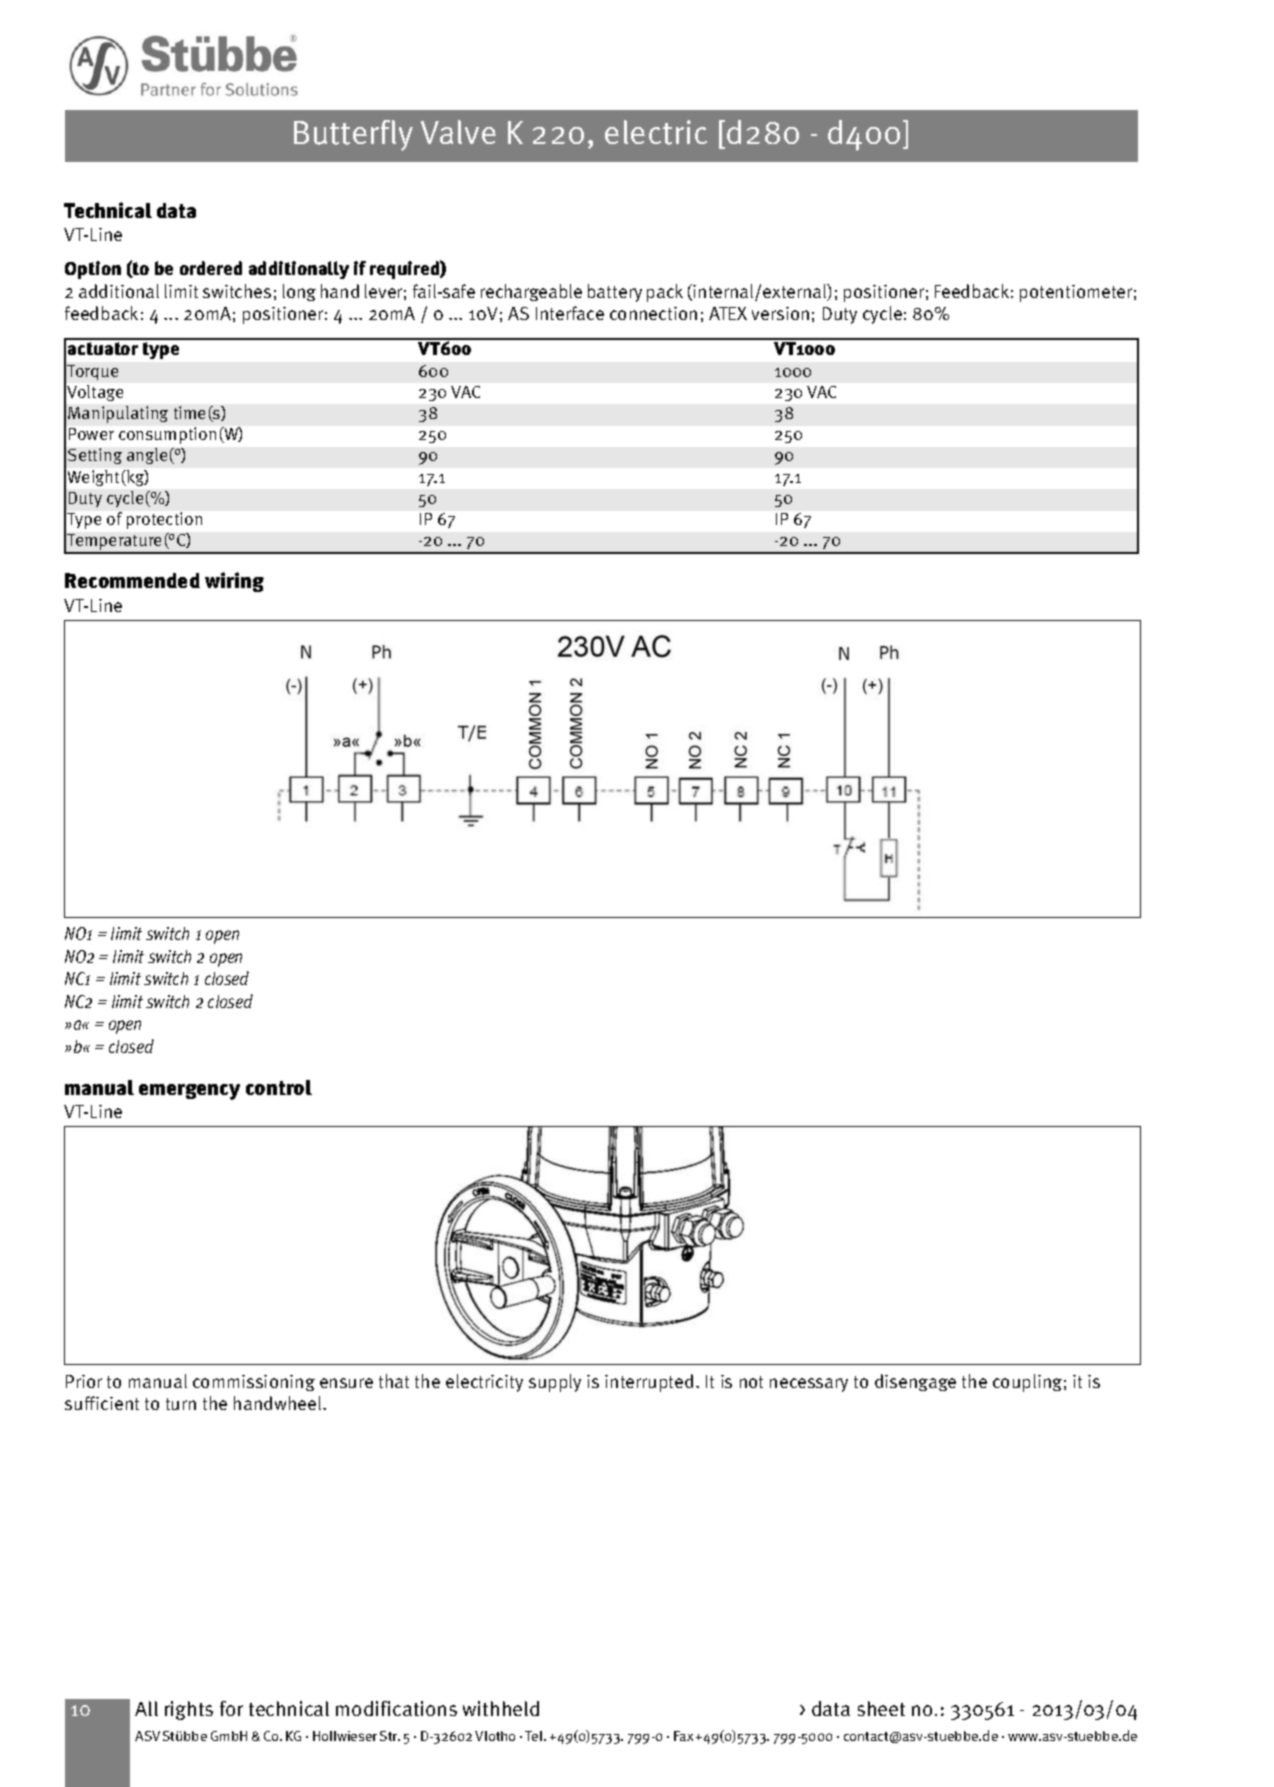 This screenshot has width=1274, height=1787. I want to click on Valve, so click(458, 132).
